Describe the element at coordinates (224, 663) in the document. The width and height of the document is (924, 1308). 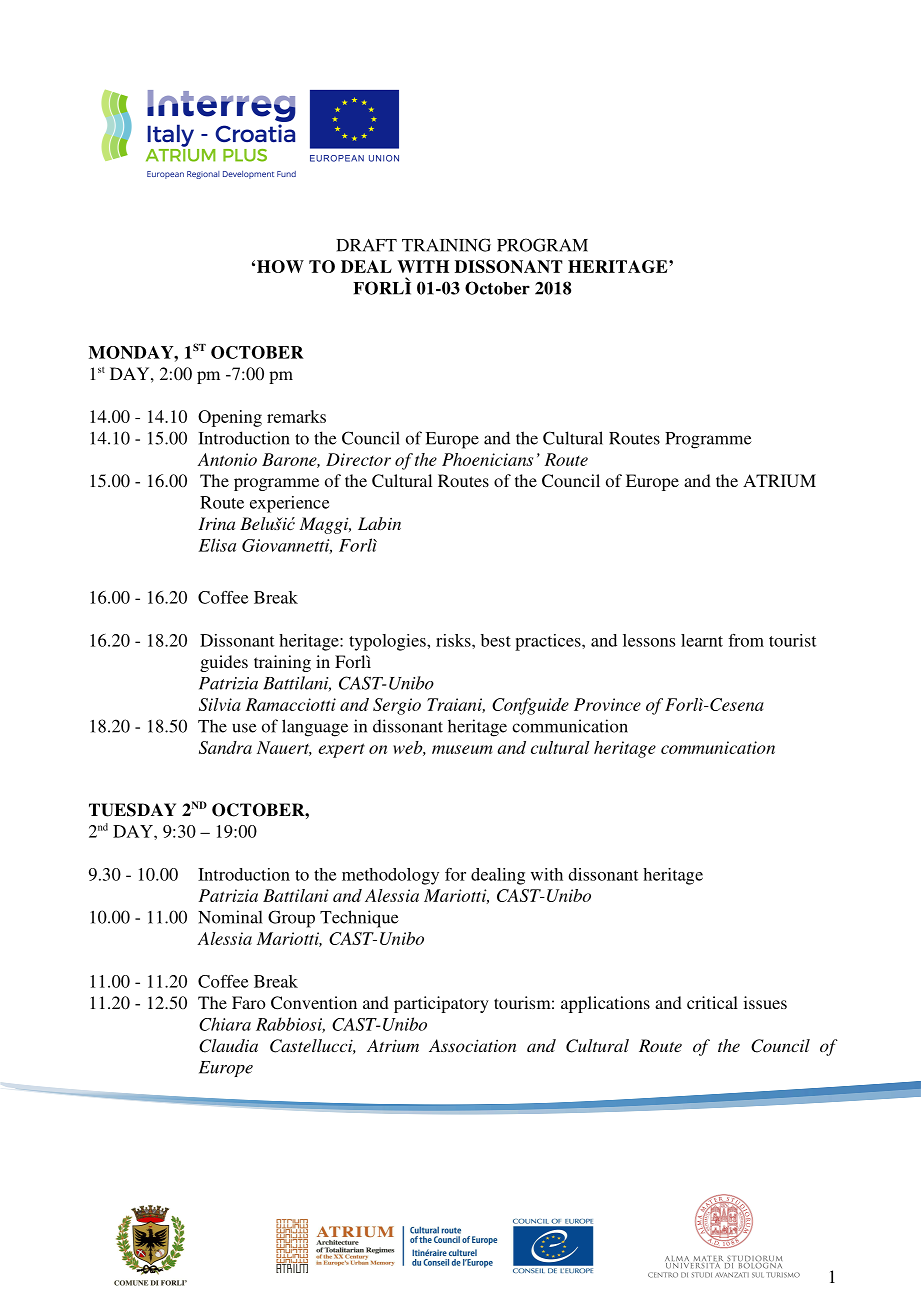
I see `guides` at that location.
